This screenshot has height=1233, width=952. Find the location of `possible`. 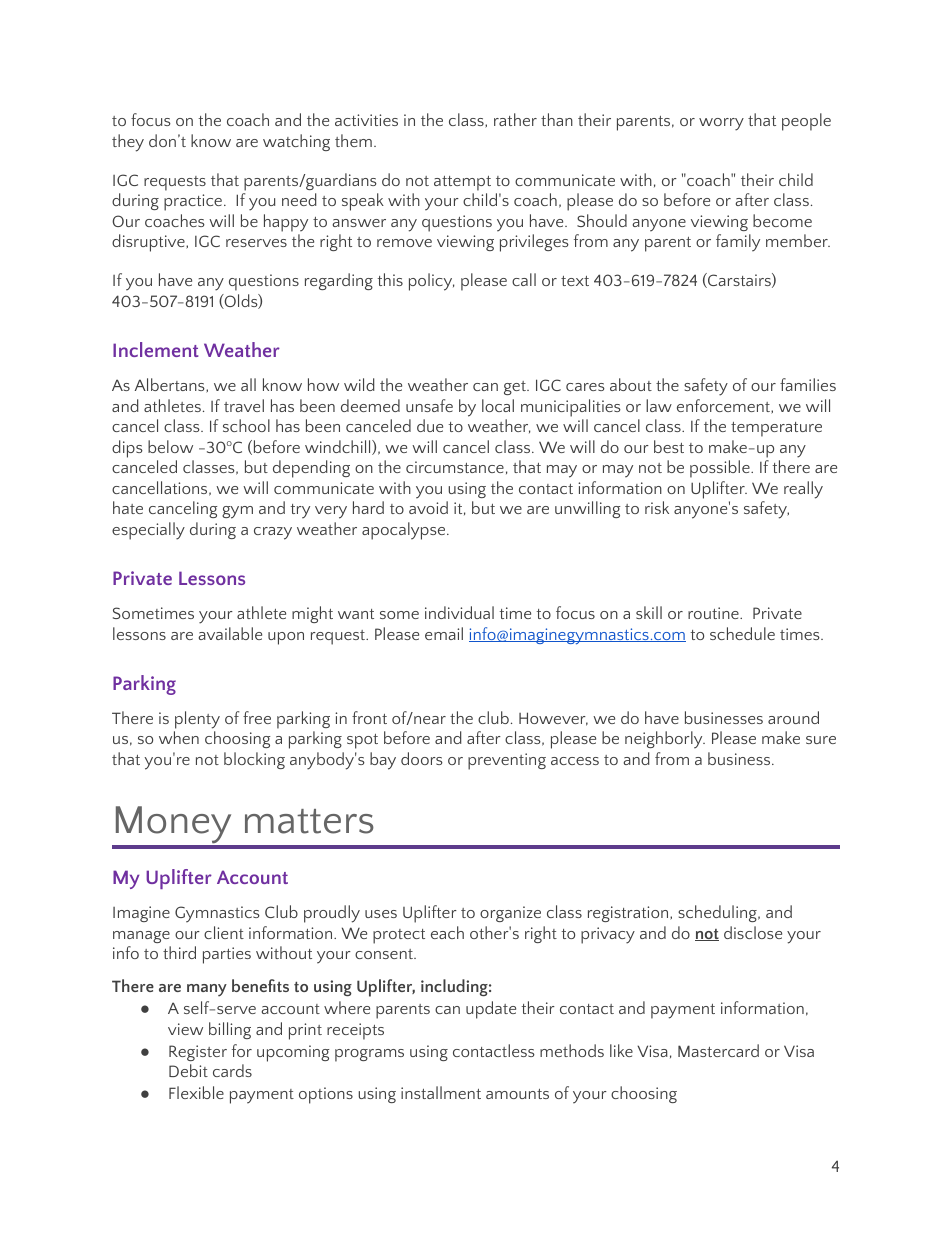

possible is located at coordinates (721, 469).
